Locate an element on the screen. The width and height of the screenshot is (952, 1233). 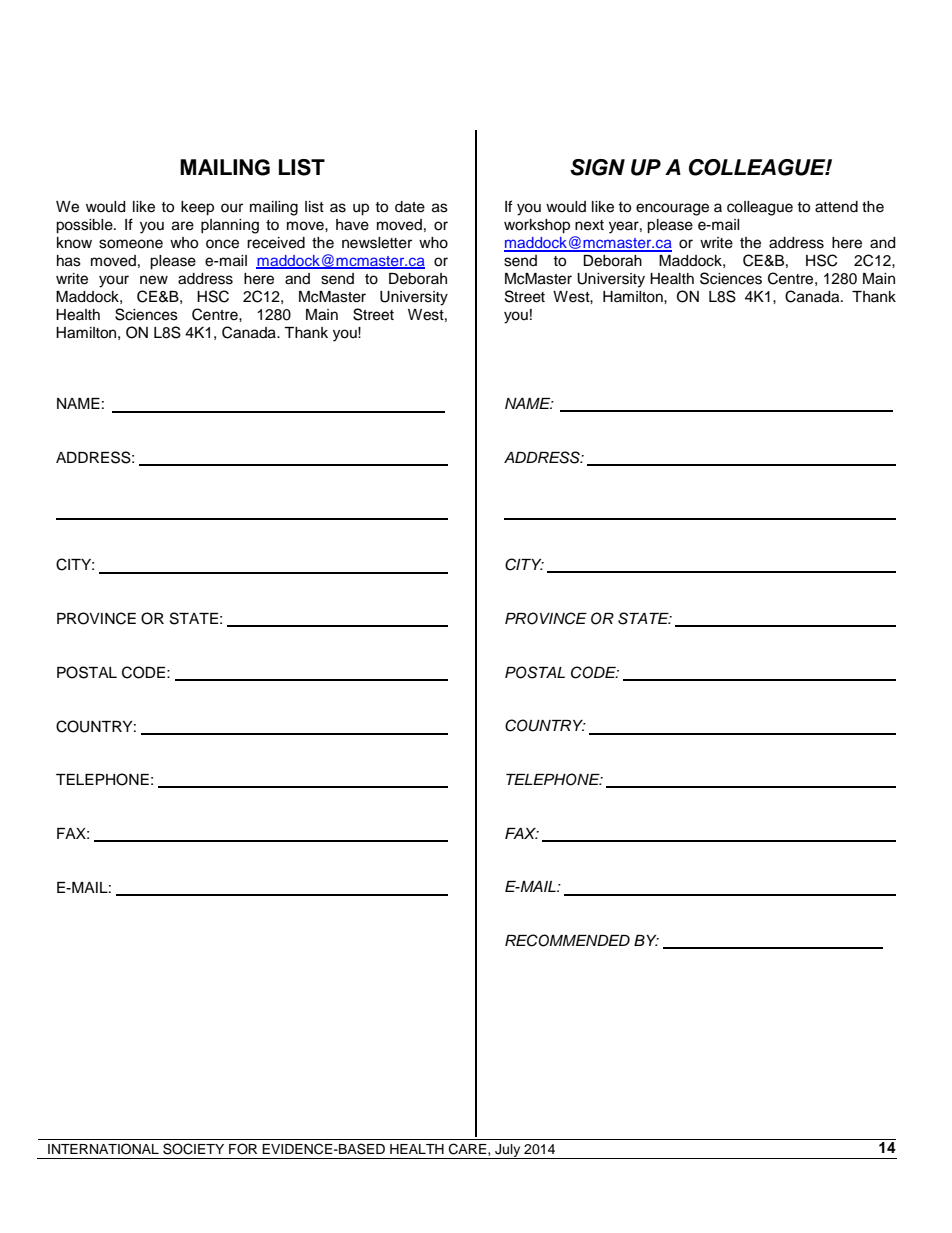
has is located at coordinates (69, 261).
